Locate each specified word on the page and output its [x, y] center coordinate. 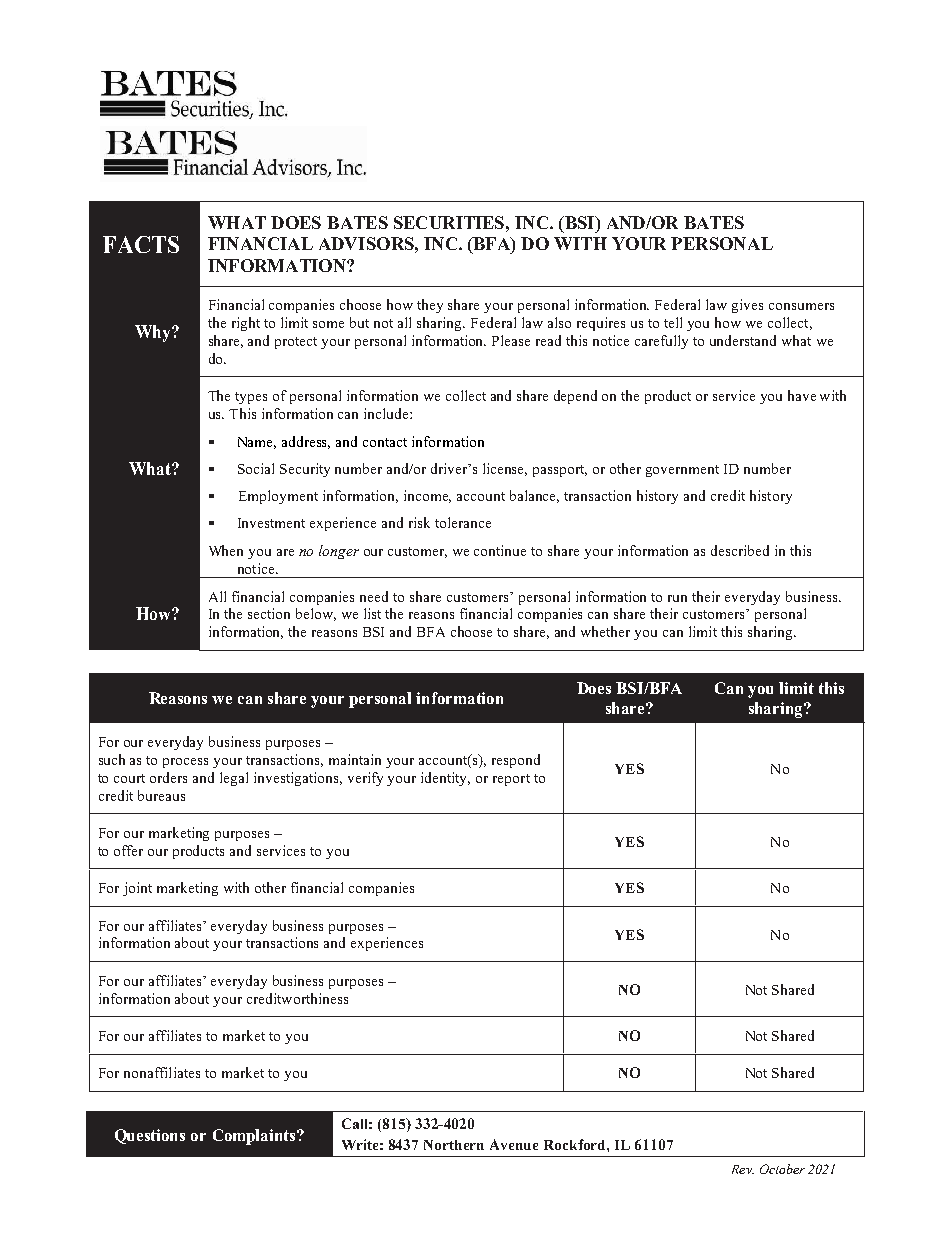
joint [137, 889]
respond [516, 761]
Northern [454, 1145]
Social [256, 468]
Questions [150, 1136]
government [682, 471]
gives [747, 306]
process [185, 763]
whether [605, 631]
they [430, 306]
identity [445, 779]
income [427, 496]
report [511, 780]
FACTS [141, 244]
